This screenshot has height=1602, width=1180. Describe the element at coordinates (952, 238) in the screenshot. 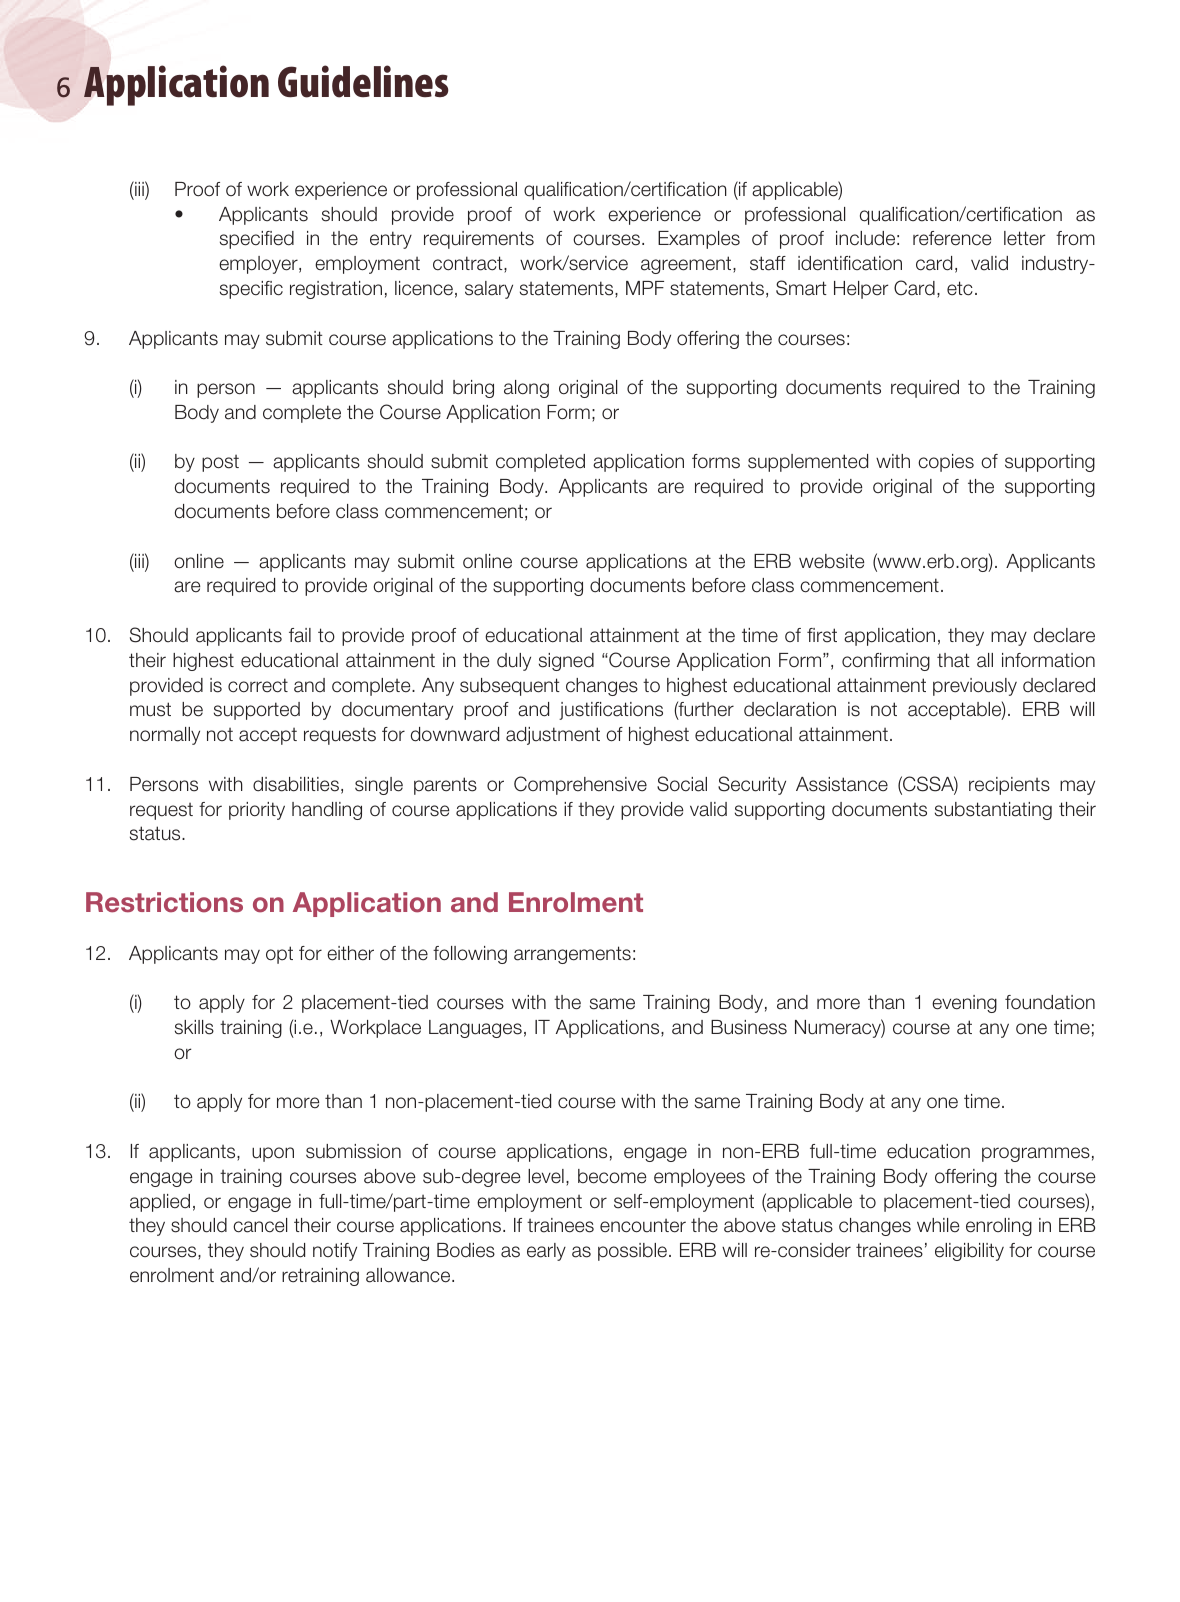

I see `reference` at that location.
